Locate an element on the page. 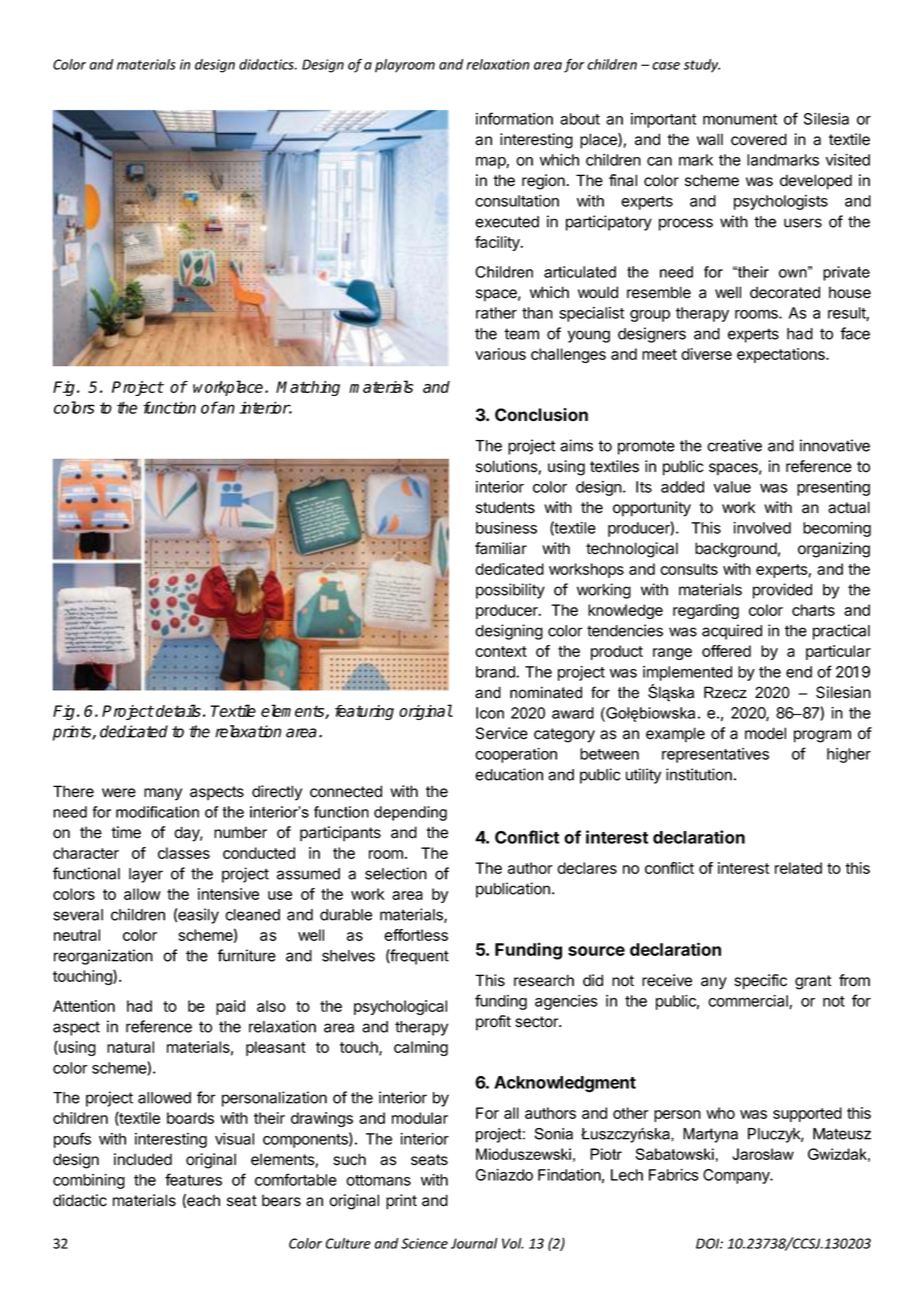  information is located at coordinates (514, 118).
